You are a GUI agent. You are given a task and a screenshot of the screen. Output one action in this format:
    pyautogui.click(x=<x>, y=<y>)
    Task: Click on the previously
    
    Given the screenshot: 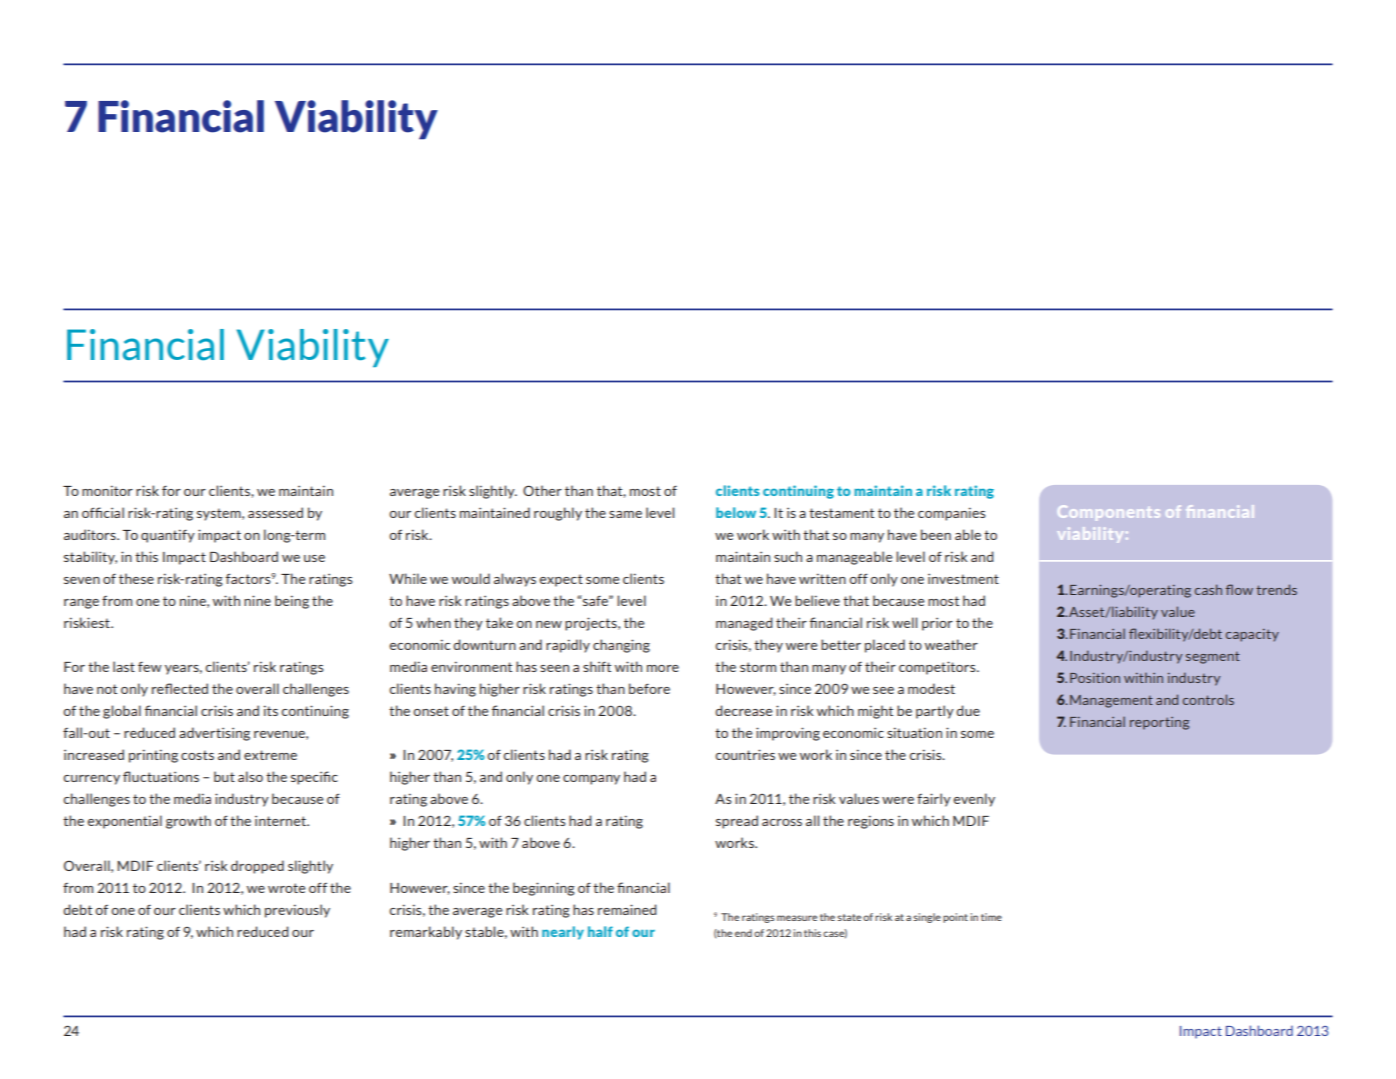 What is the action you would take?
    pyautogui.click(x=297, y=911)
